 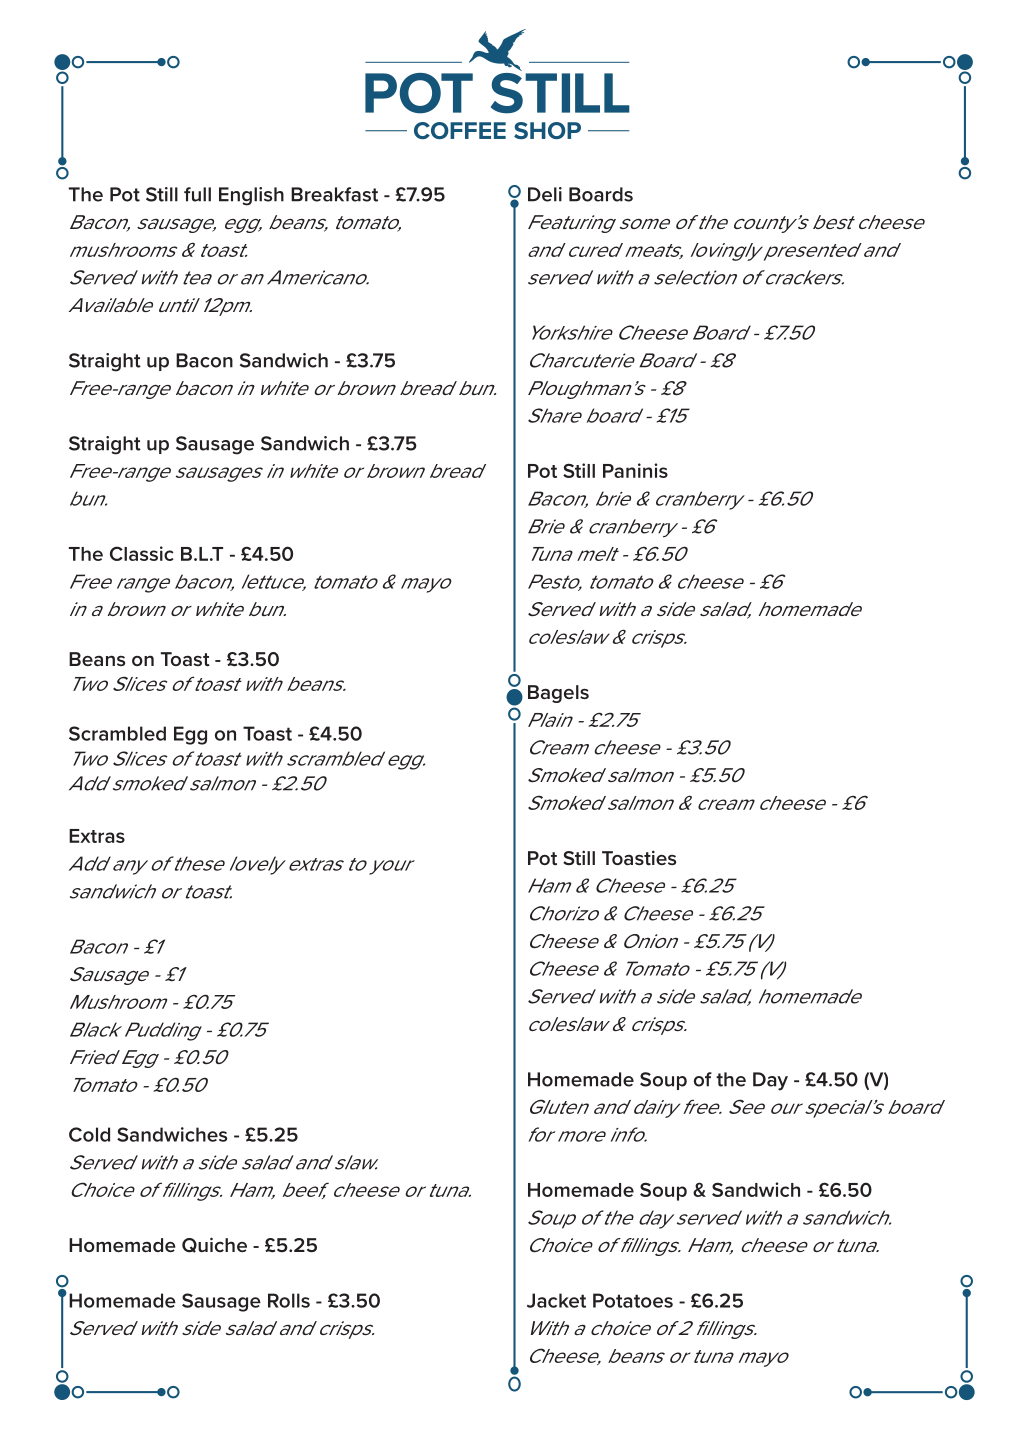 What do you see at coordinates (197, 194) in the screenshot?
I see `full` at bounding box center [197, 194].
